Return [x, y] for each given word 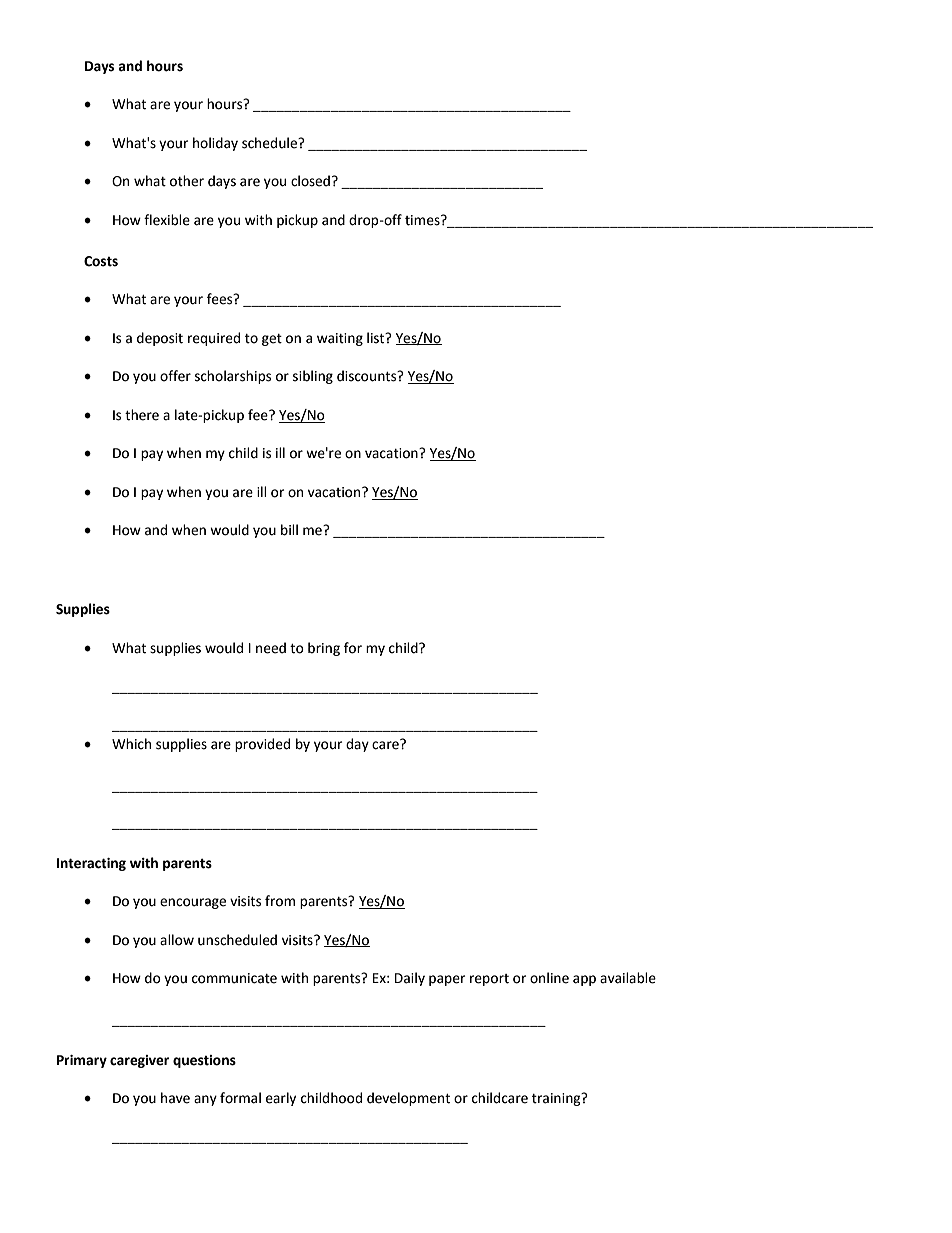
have [175, 1098]
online [549, 978]
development [408, 1099]
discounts [368, 376]
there [142, 415]
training [557, 1099]
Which [131, 744]
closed [310, 181]
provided [262, 745]
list [377, 338]
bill [289, 530]
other [187, 181]
